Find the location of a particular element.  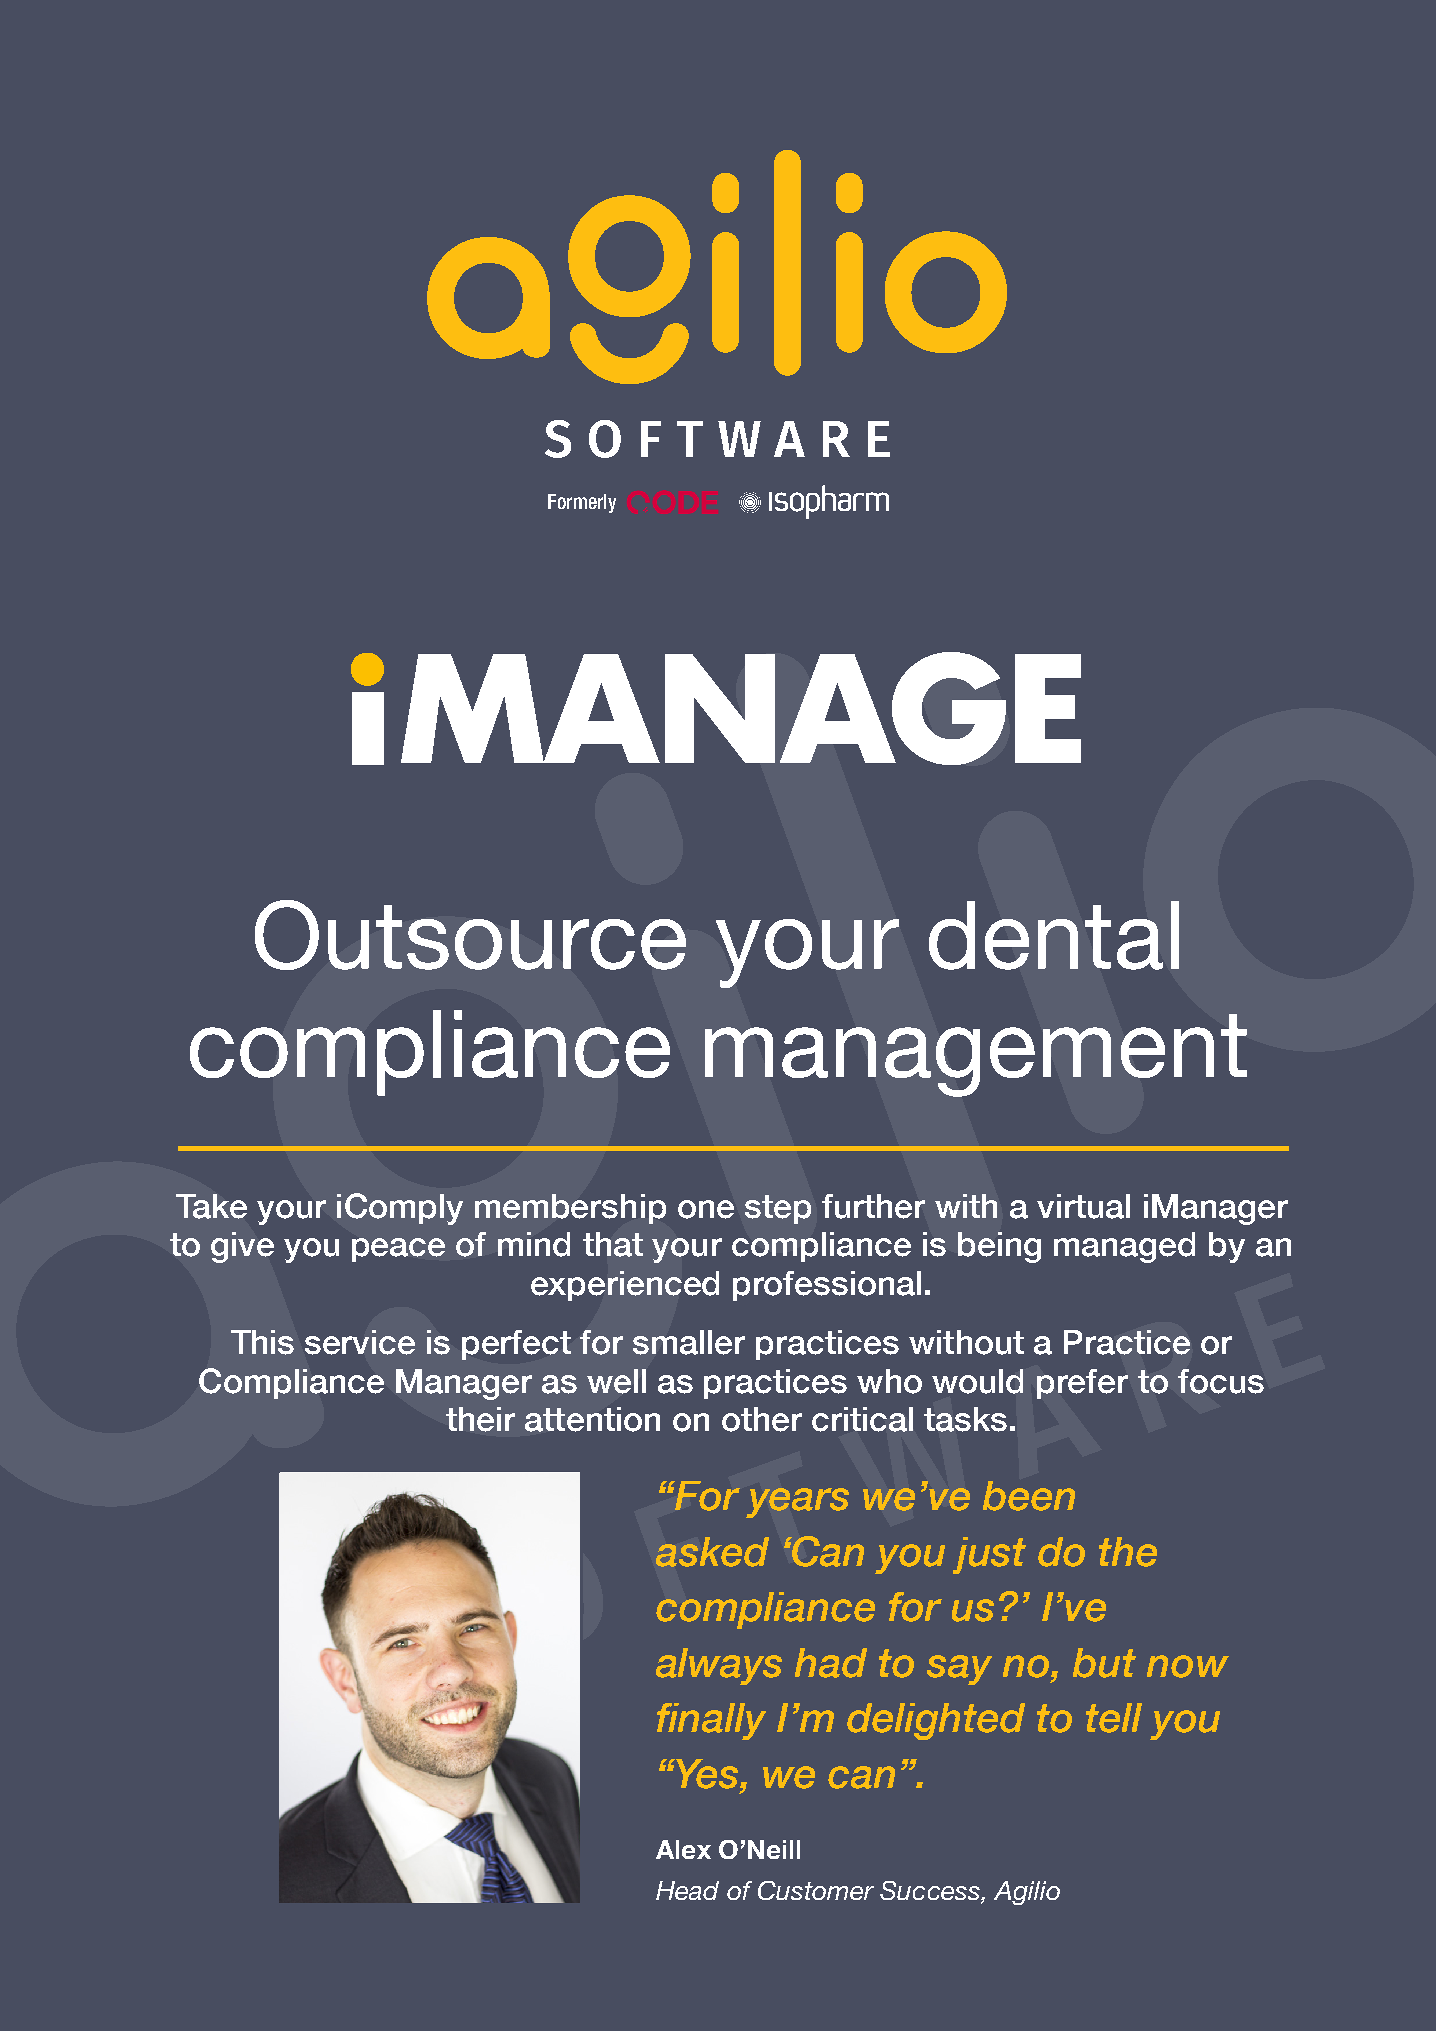

Formerly is located at coordinates (582, 503).
